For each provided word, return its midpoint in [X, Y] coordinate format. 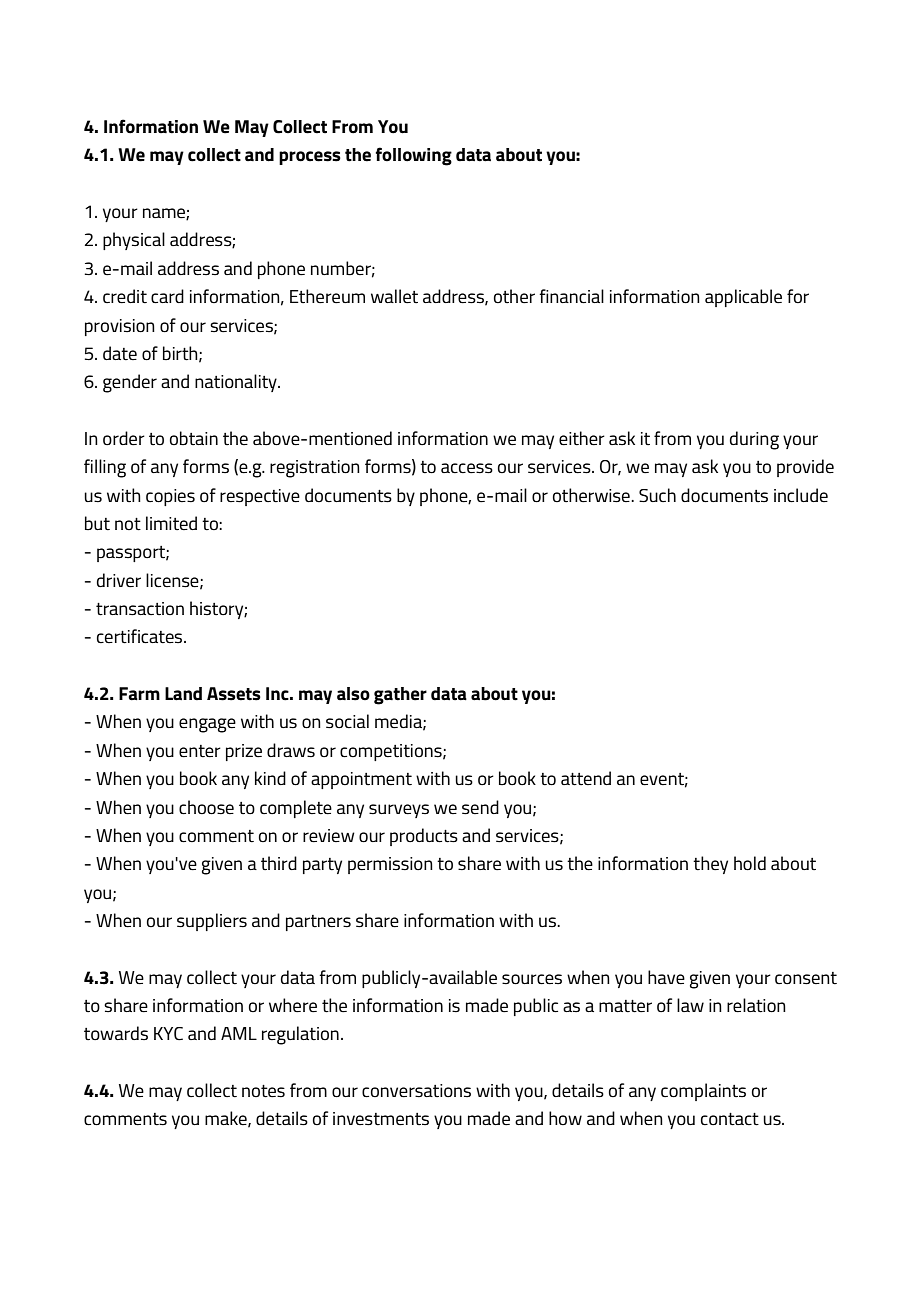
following [413, 156]
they [710, 865]
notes [263, 1091]
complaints [703, 1092]
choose [206, 807]
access [467, 468]
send [480, 807]
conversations [416, 1091]
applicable [743, 298]
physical [134, 241]
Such [657, 495]
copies [170, 497]
